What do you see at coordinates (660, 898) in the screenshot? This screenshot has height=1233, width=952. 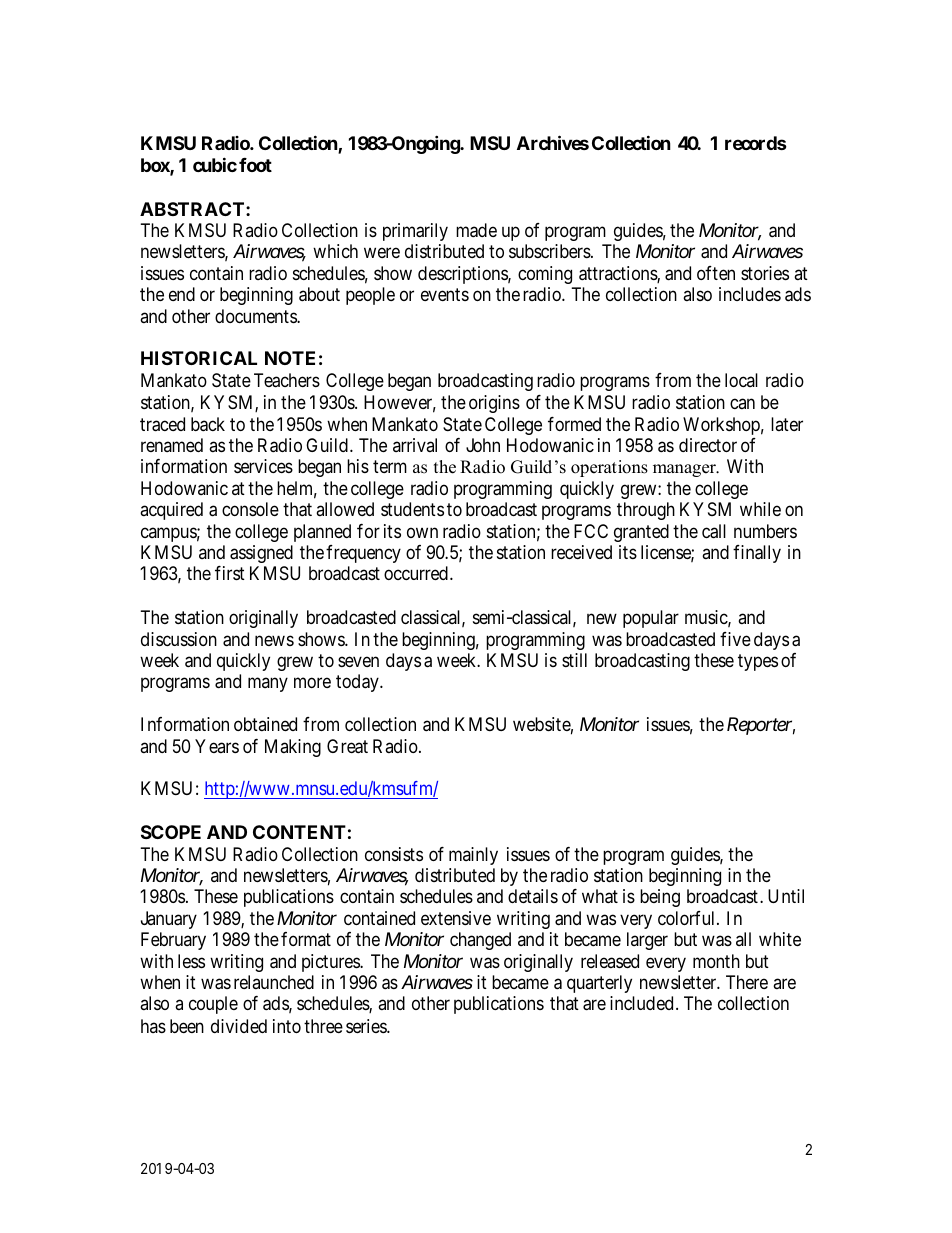 I see `being` at bounding box center [660, 898].
